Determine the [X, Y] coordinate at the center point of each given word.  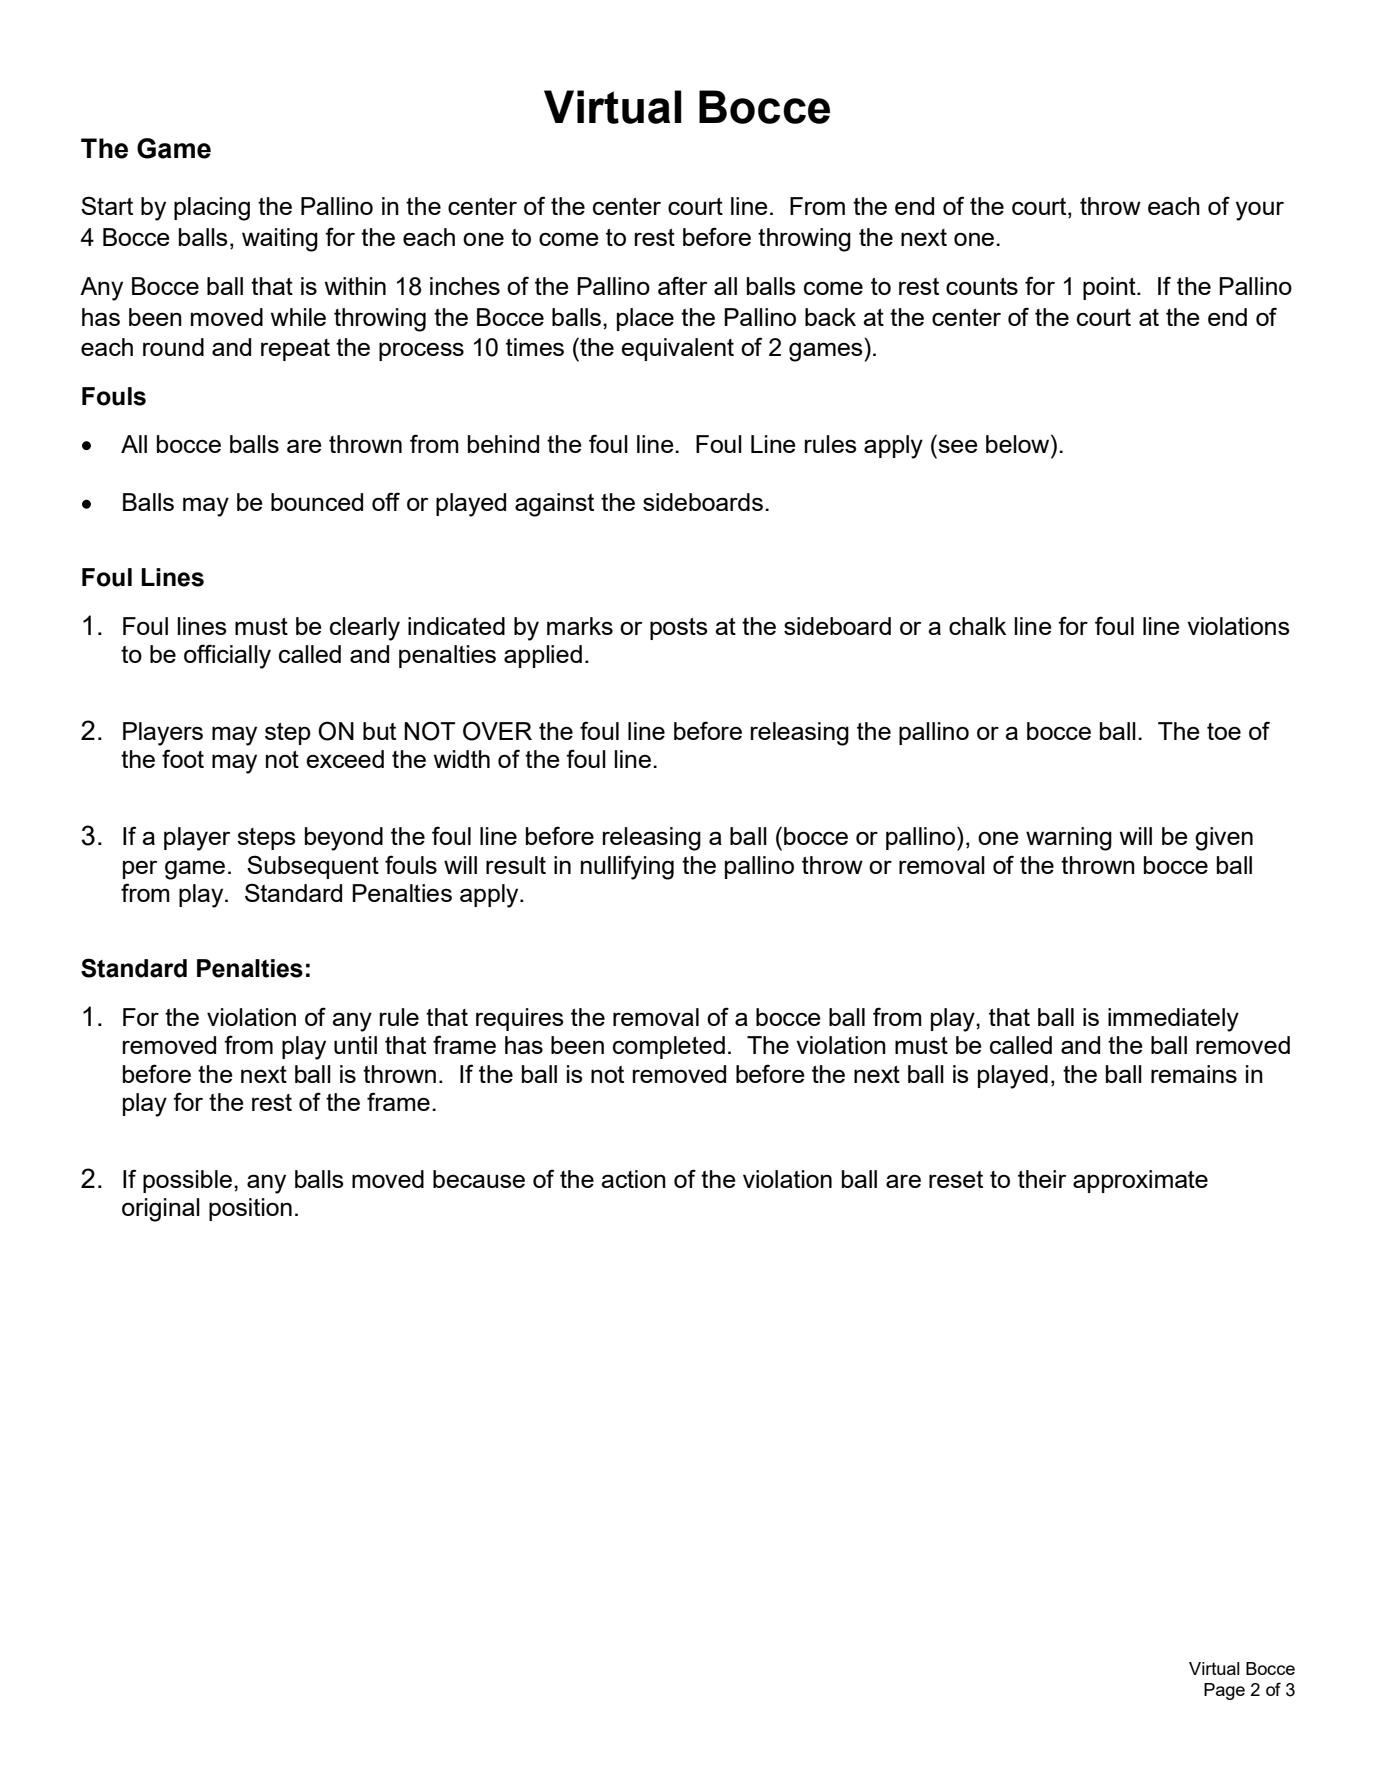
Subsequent [313, 867]
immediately [1173, 1020]
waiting [280, 240]
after [682, 285]
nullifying [627, 867]
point [1110, 288]
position [250, 1209]
